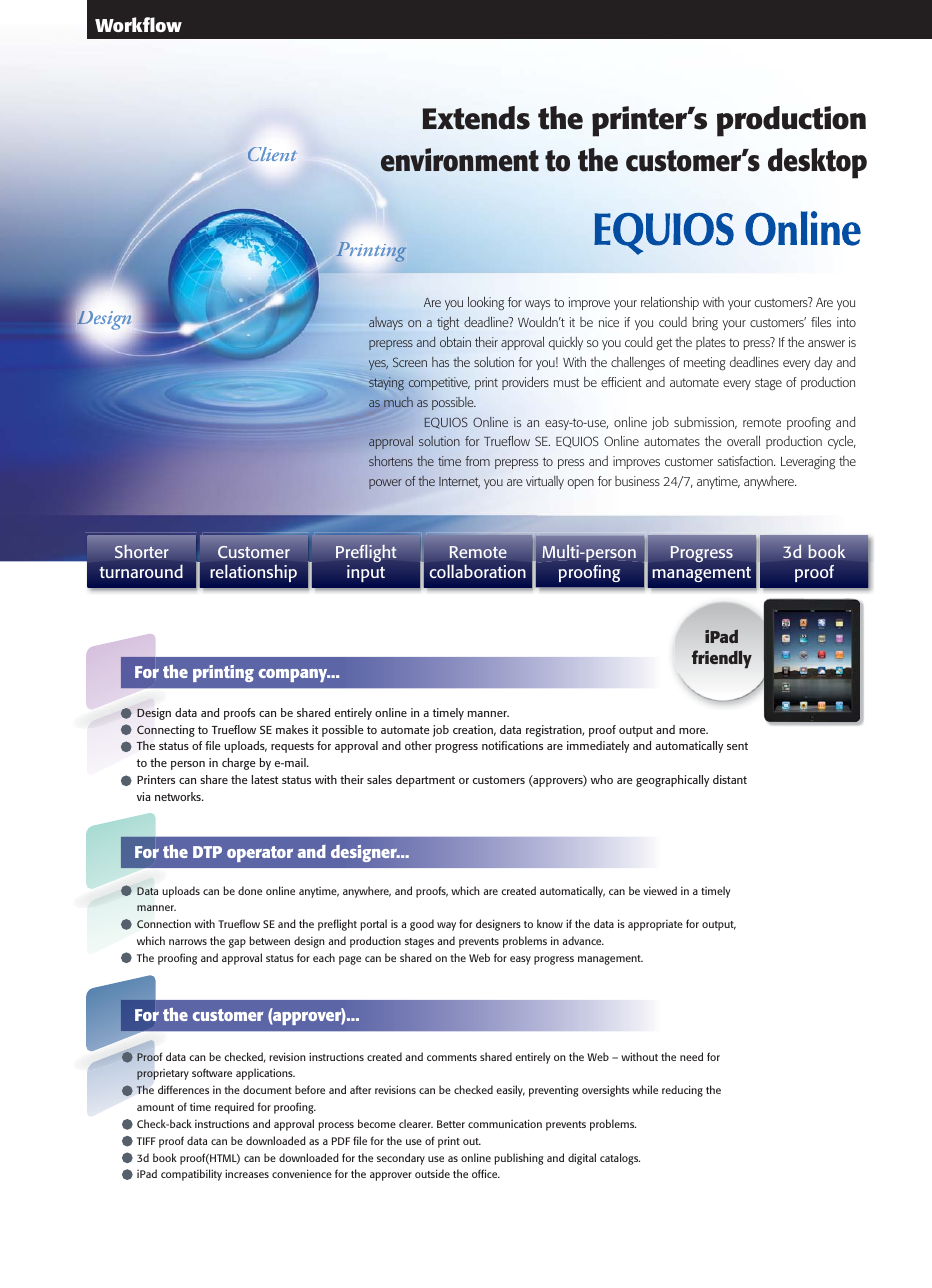 This document has width=932, height=1288. I want to click on Extends, so click(476, 118).
